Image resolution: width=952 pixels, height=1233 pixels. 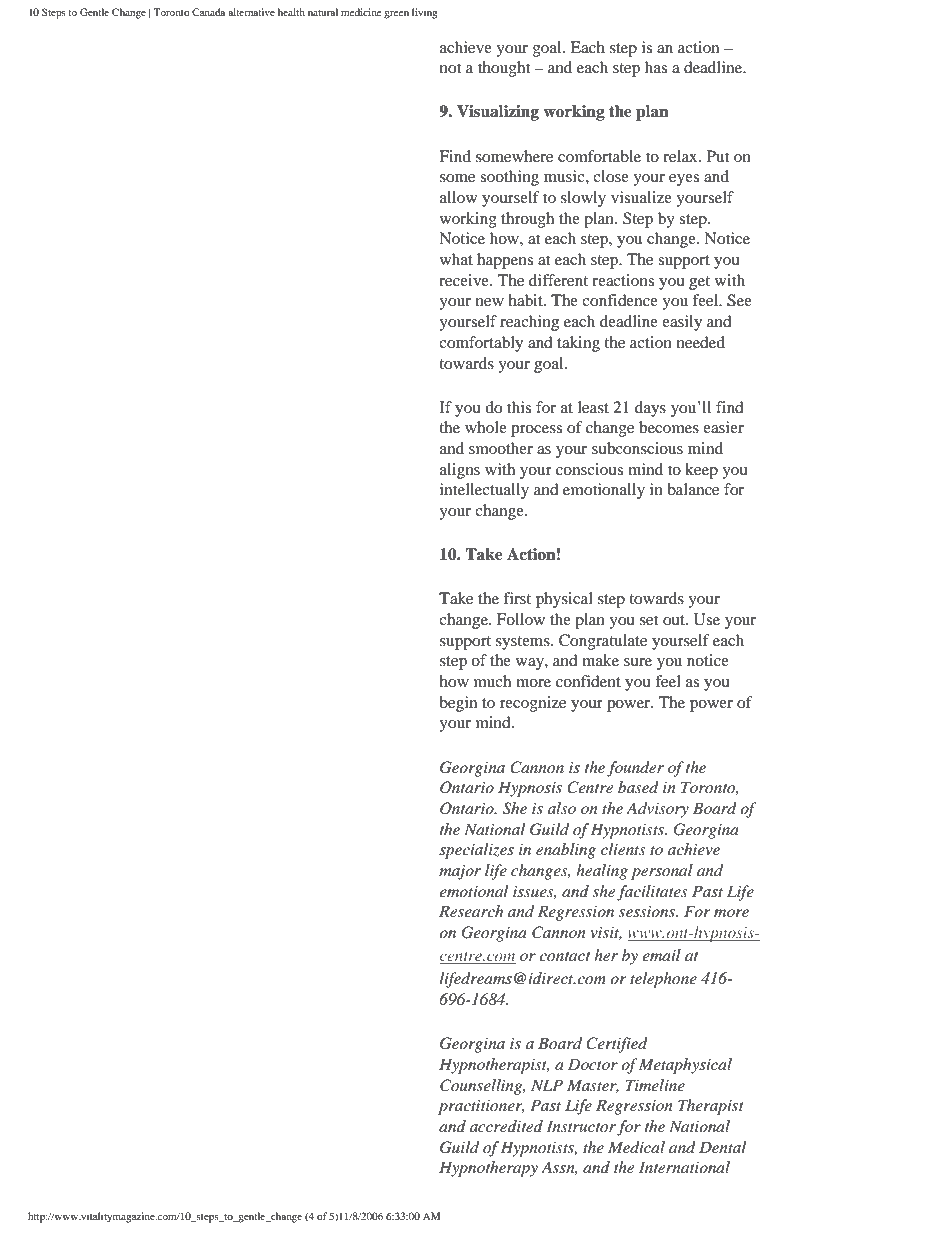 What do you see at coordinates (291, 12) in the screenshot?
I see `health` at bounding box center [291, 12].
